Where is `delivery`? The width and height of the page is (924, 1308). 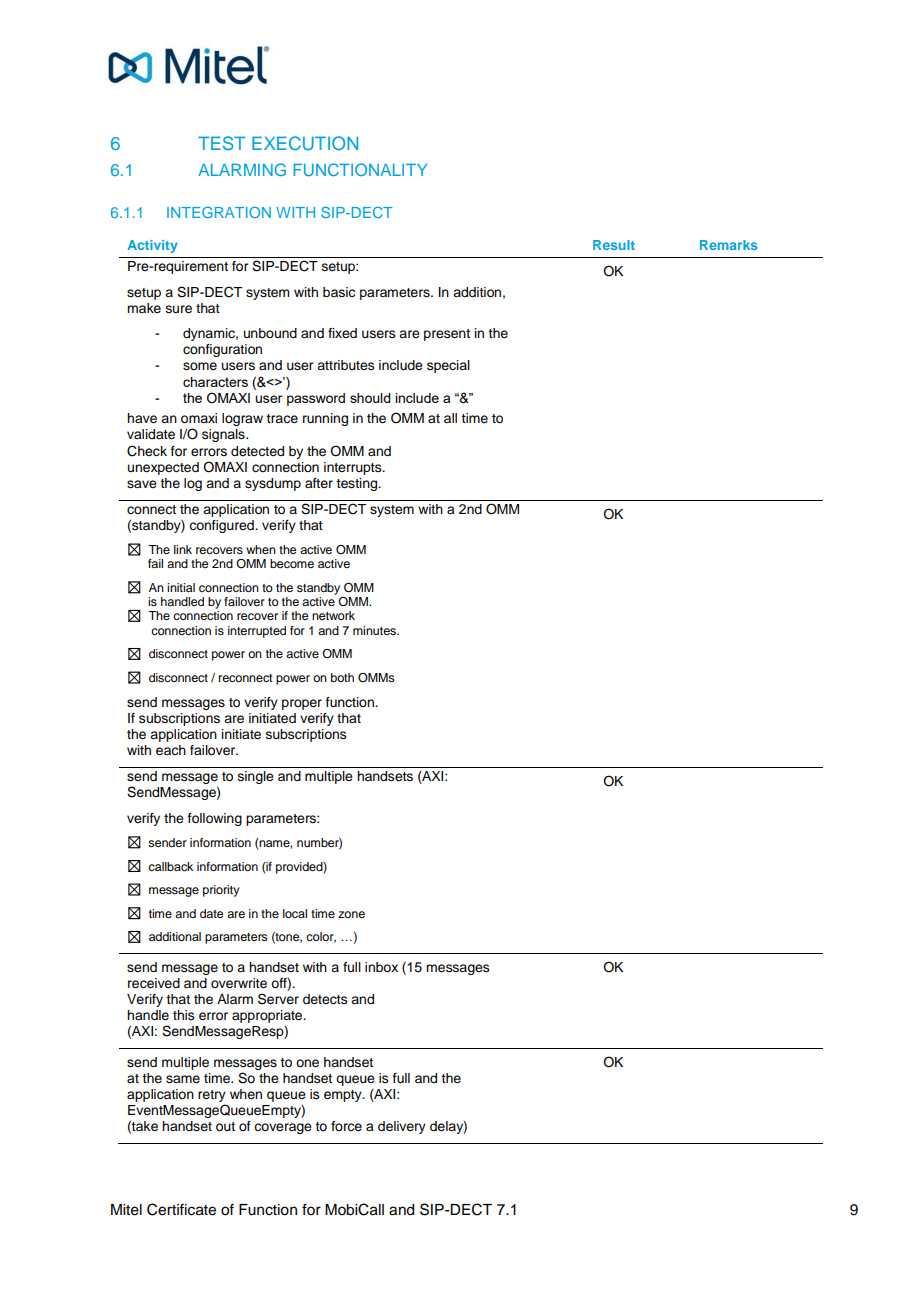
delivery is located at coordinates (402, 1127).
